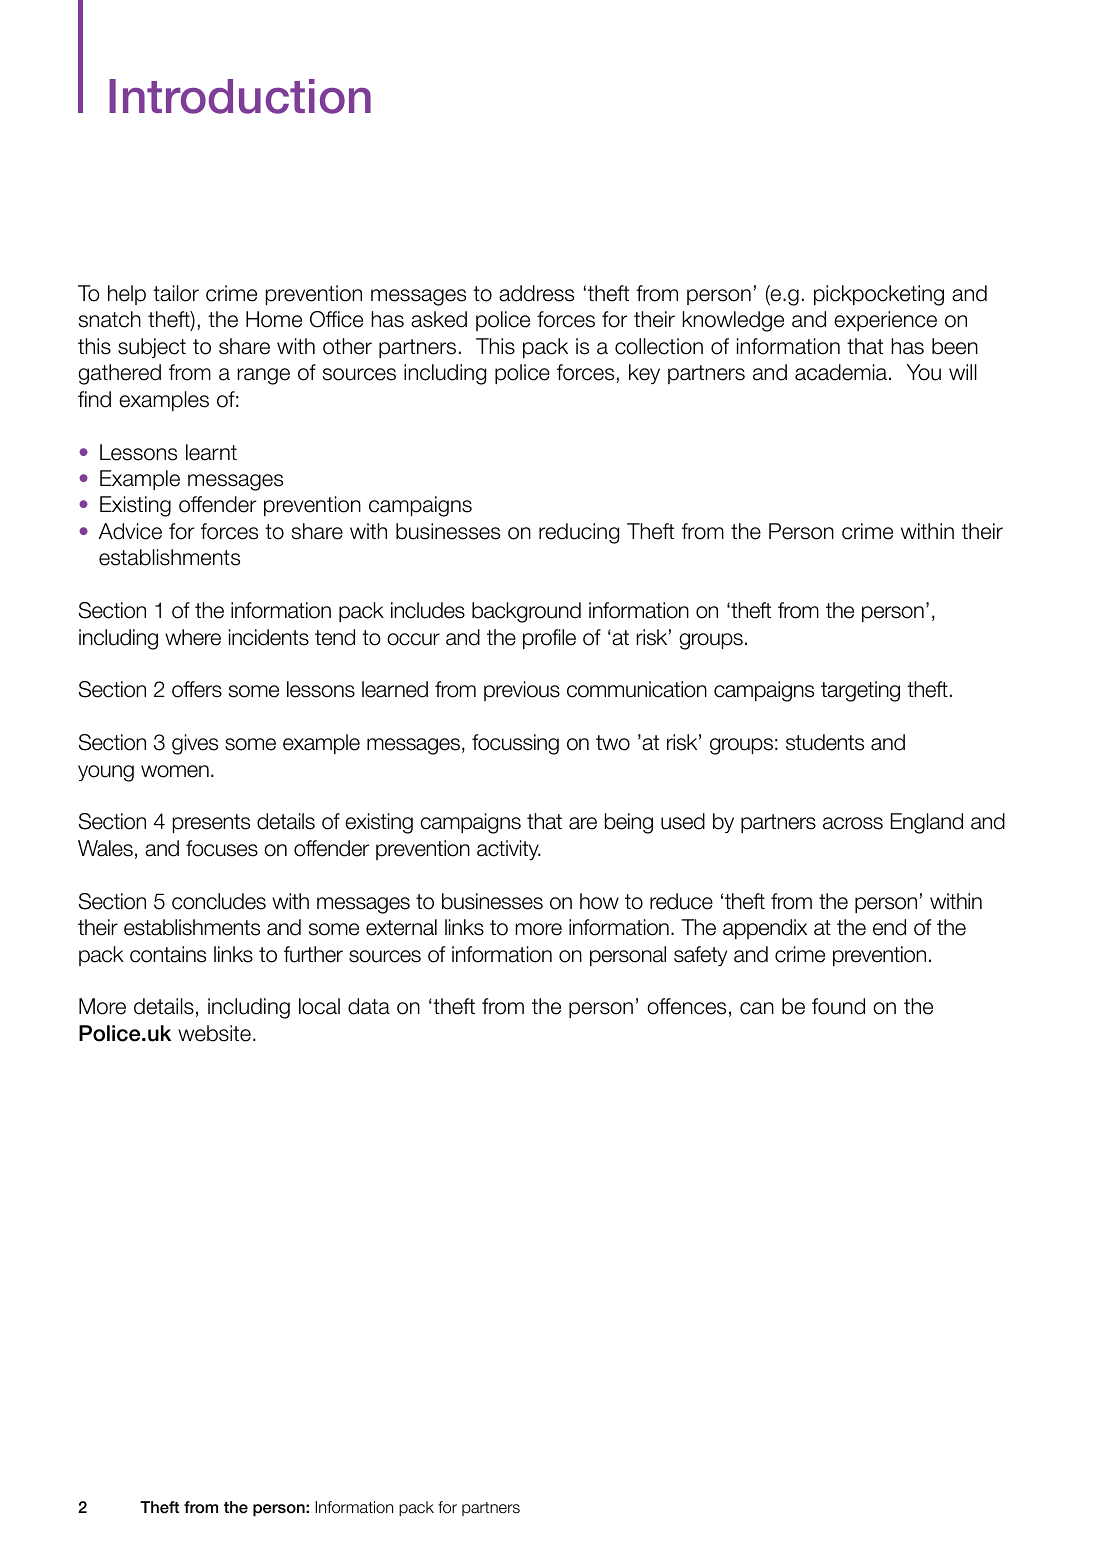 This screenshot has width=1093, height=1545. I want to click on Introduction, so click(240, 96).
